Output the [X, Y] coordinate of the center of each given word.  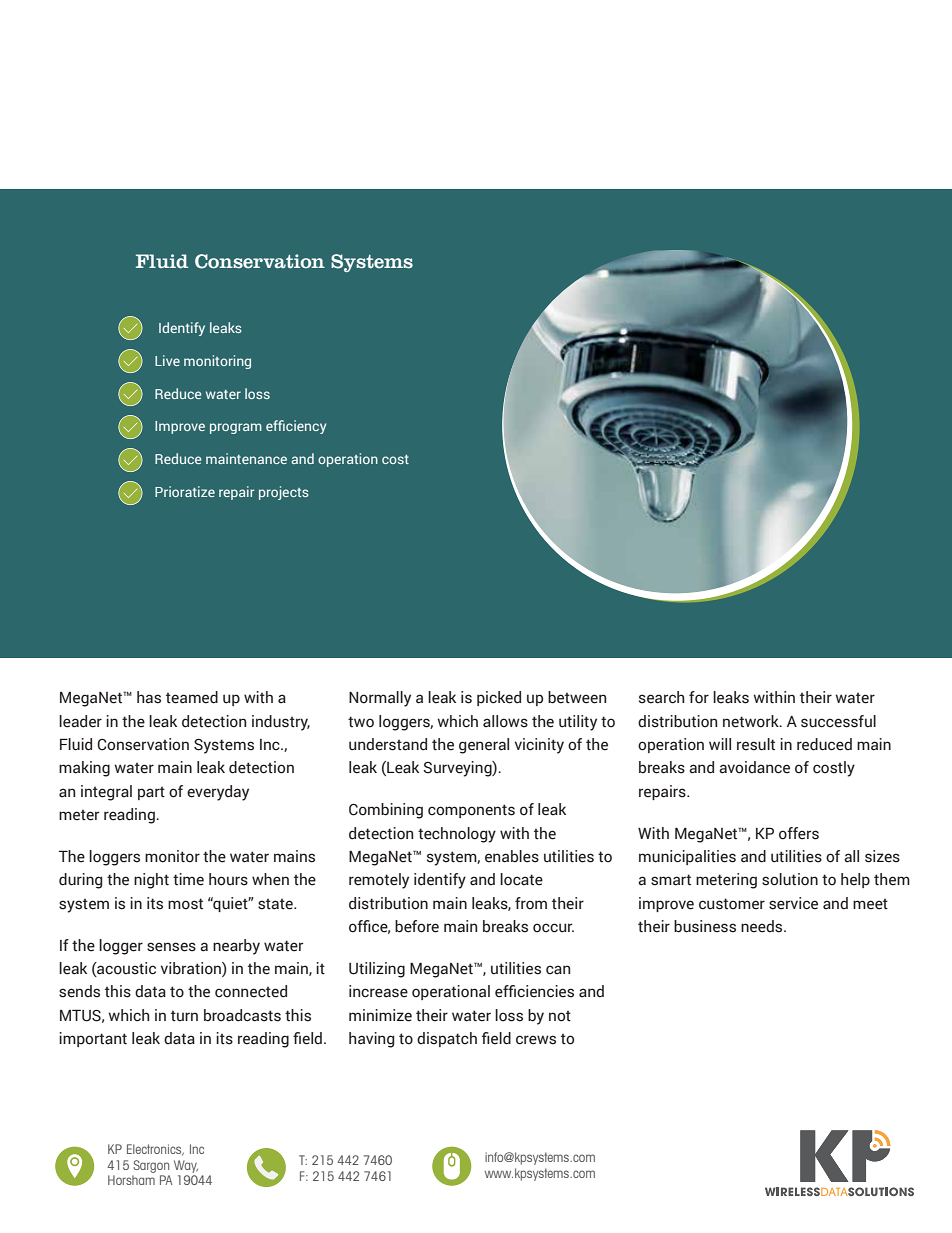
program [236, 428]
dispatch [447, 1039]
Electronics [155, 1150]
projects [284, 493]
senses [171, 947]
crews [536, 1040]
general [484, 746]
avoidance [754, 767]
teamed [192, 697]
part [151, 793]
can [558, 969]
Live [167, 360]
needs [763, 926]
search [662, 697]
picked [499, 698]
